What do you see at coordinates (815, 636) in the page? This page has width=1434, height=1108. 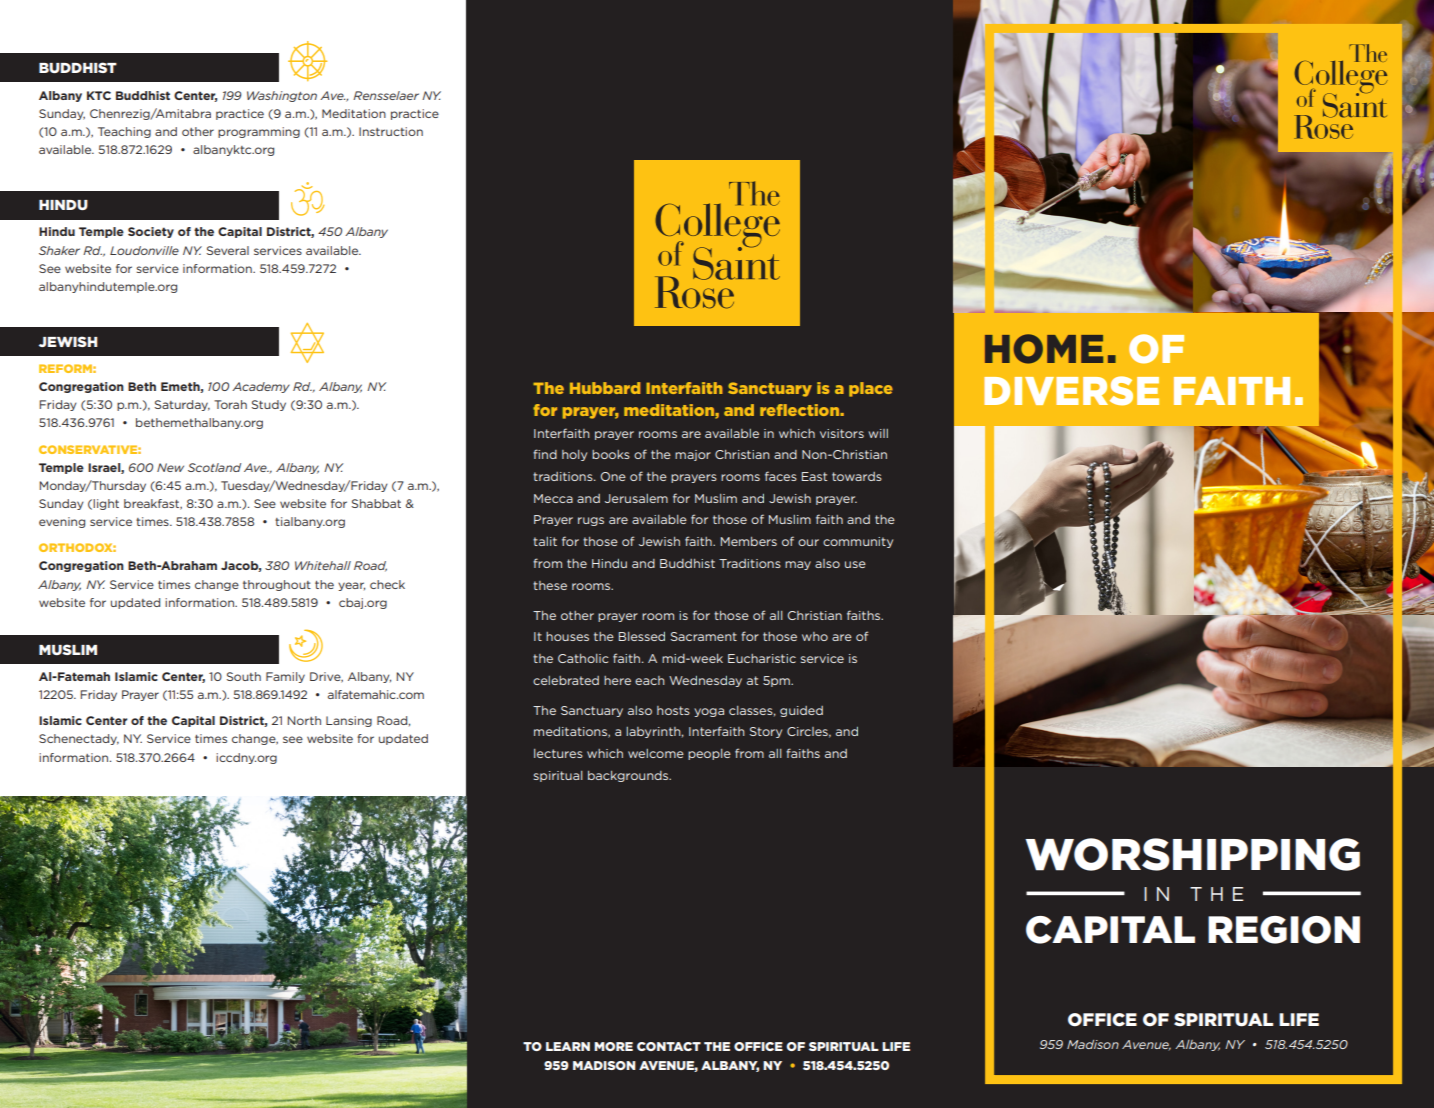 I see `who` at bounding box center [815, 636].
